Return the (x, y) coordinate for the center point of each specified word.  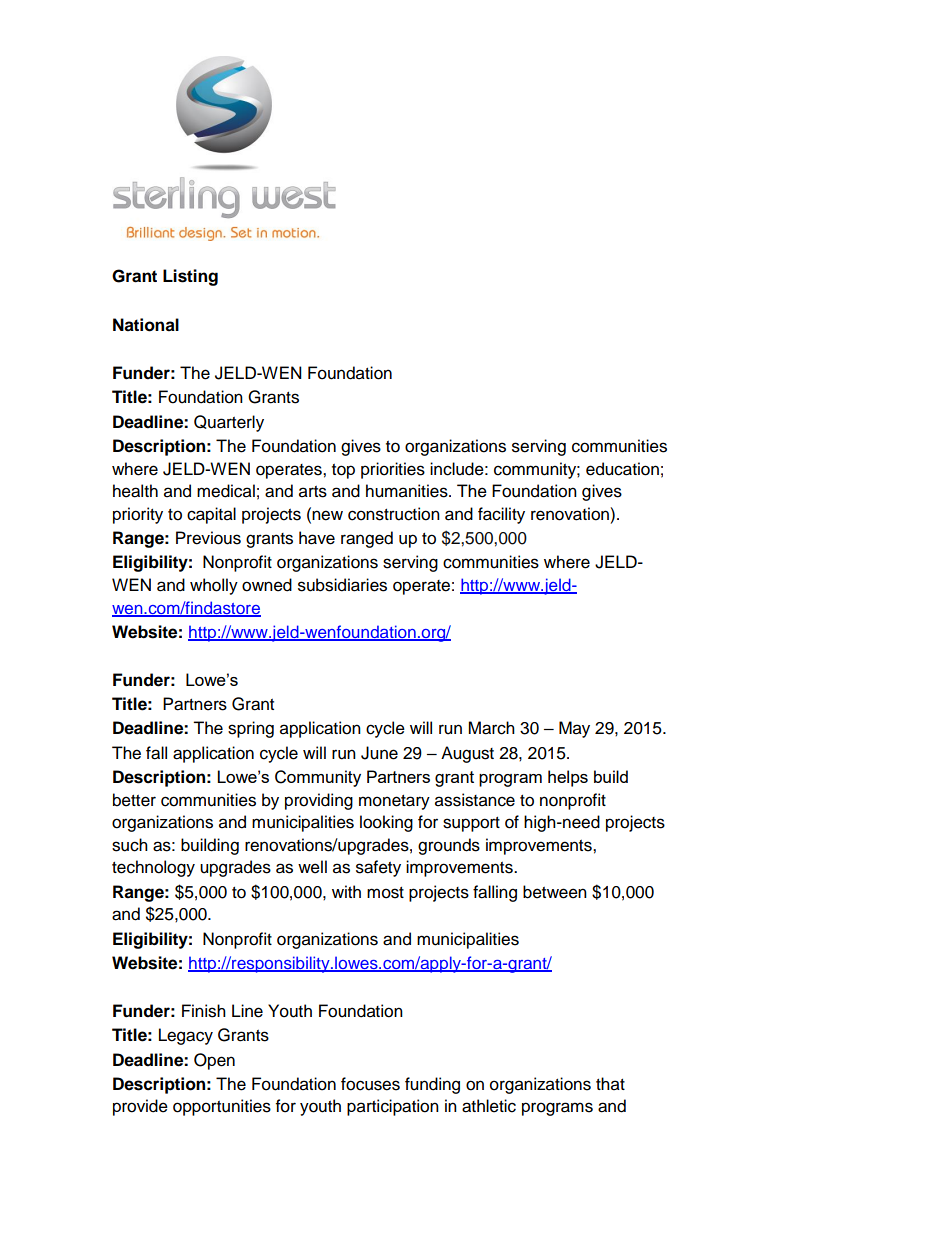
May (574, 729)
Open (214, 1061)
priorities (393, 470)
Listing (190, 277)
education (622, 469)
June (379, 753)
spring (251, 729)
